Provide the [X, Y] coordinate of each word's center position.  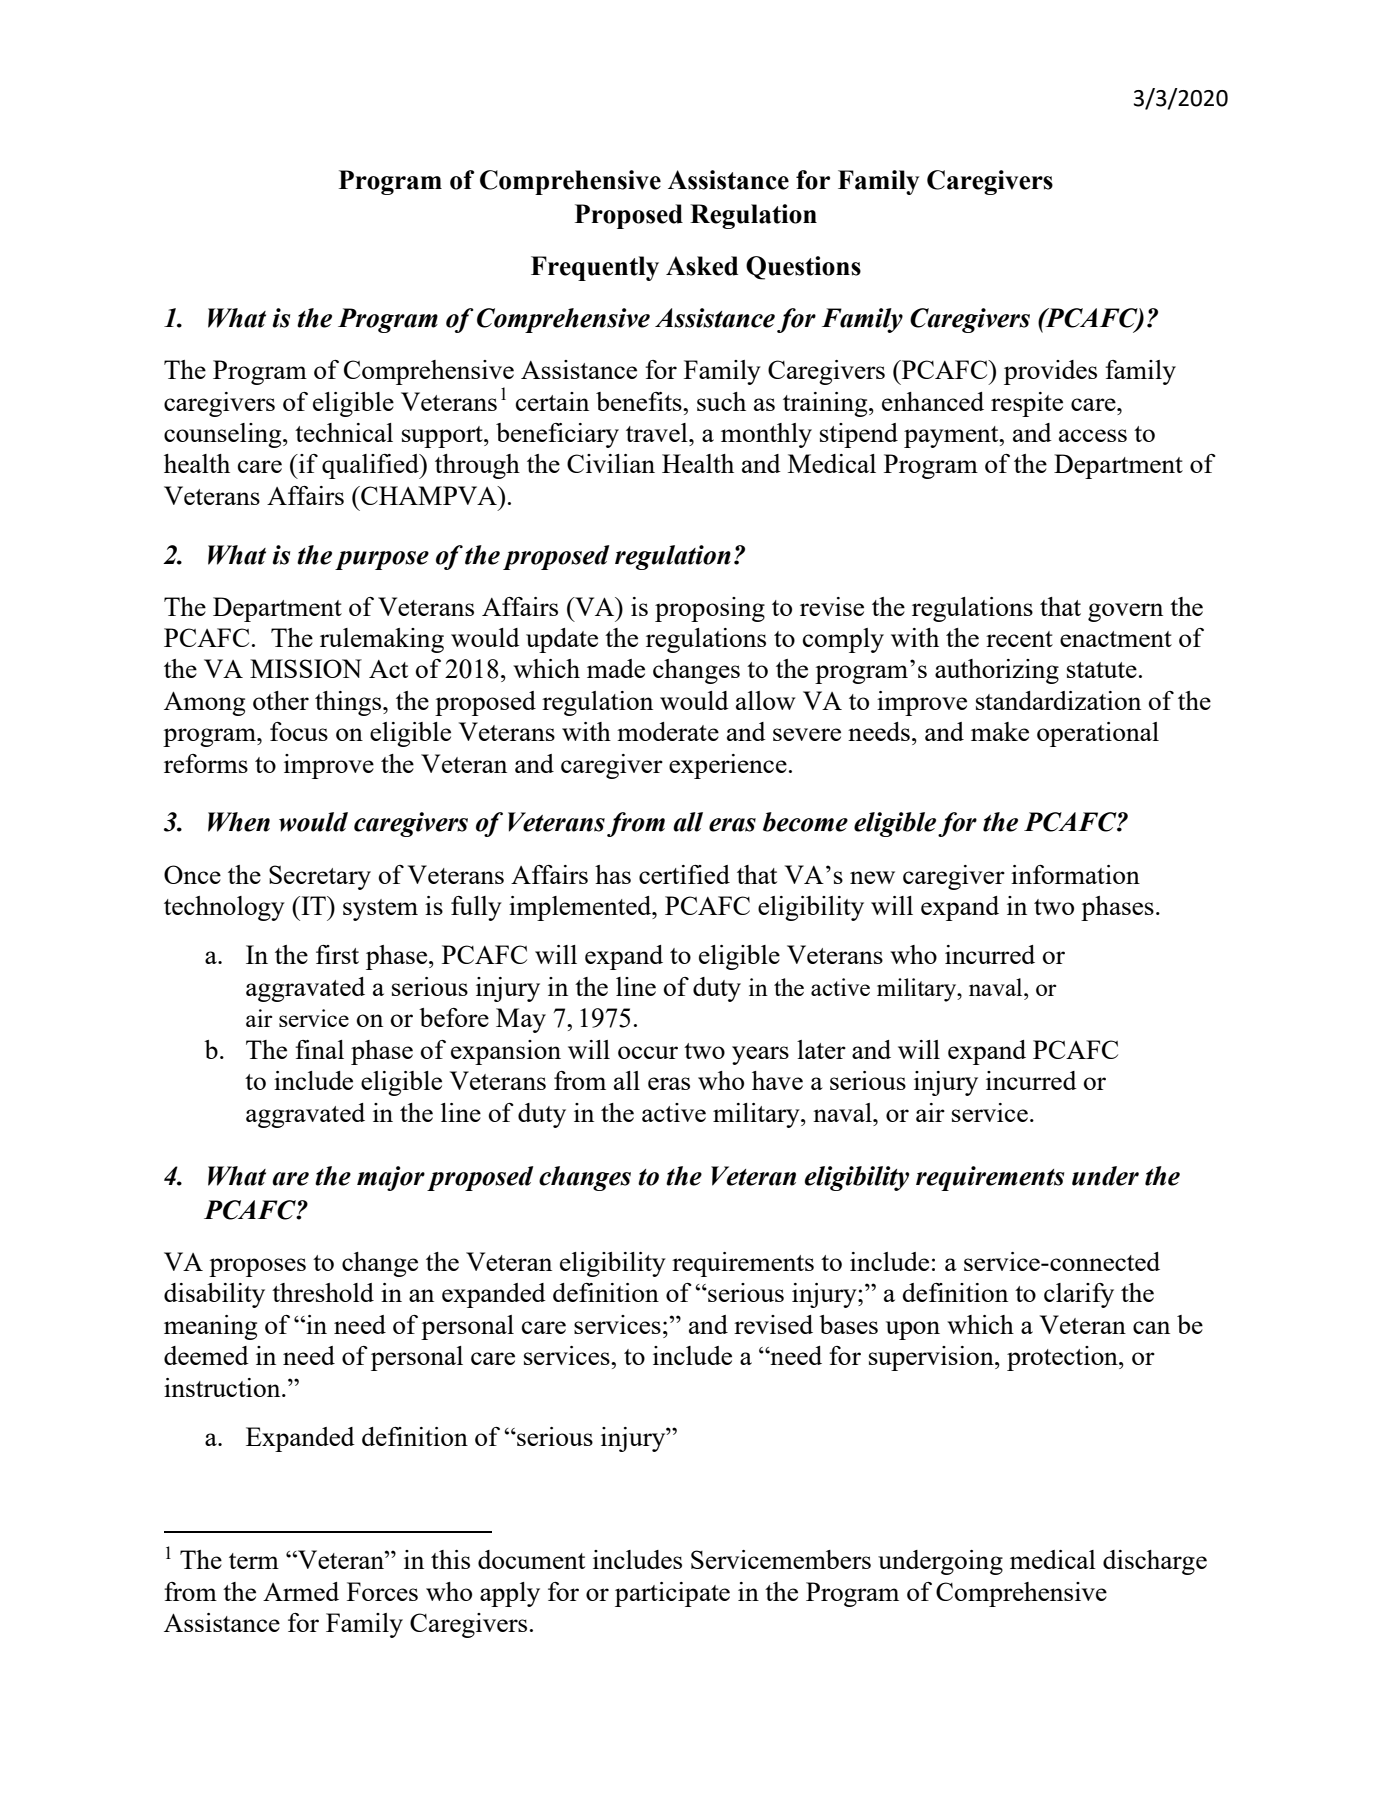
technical [344, 432]
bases [848, 1324]
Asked [702, 266]
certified [684, 874]
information [1075, 874]
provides [1050, 372]
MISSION [306, 668]
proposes [257, 1267]
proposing [710, 609]
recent [1019, 639]
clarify [1079, 1295]
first [337, 954]
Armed [301, 1591]
